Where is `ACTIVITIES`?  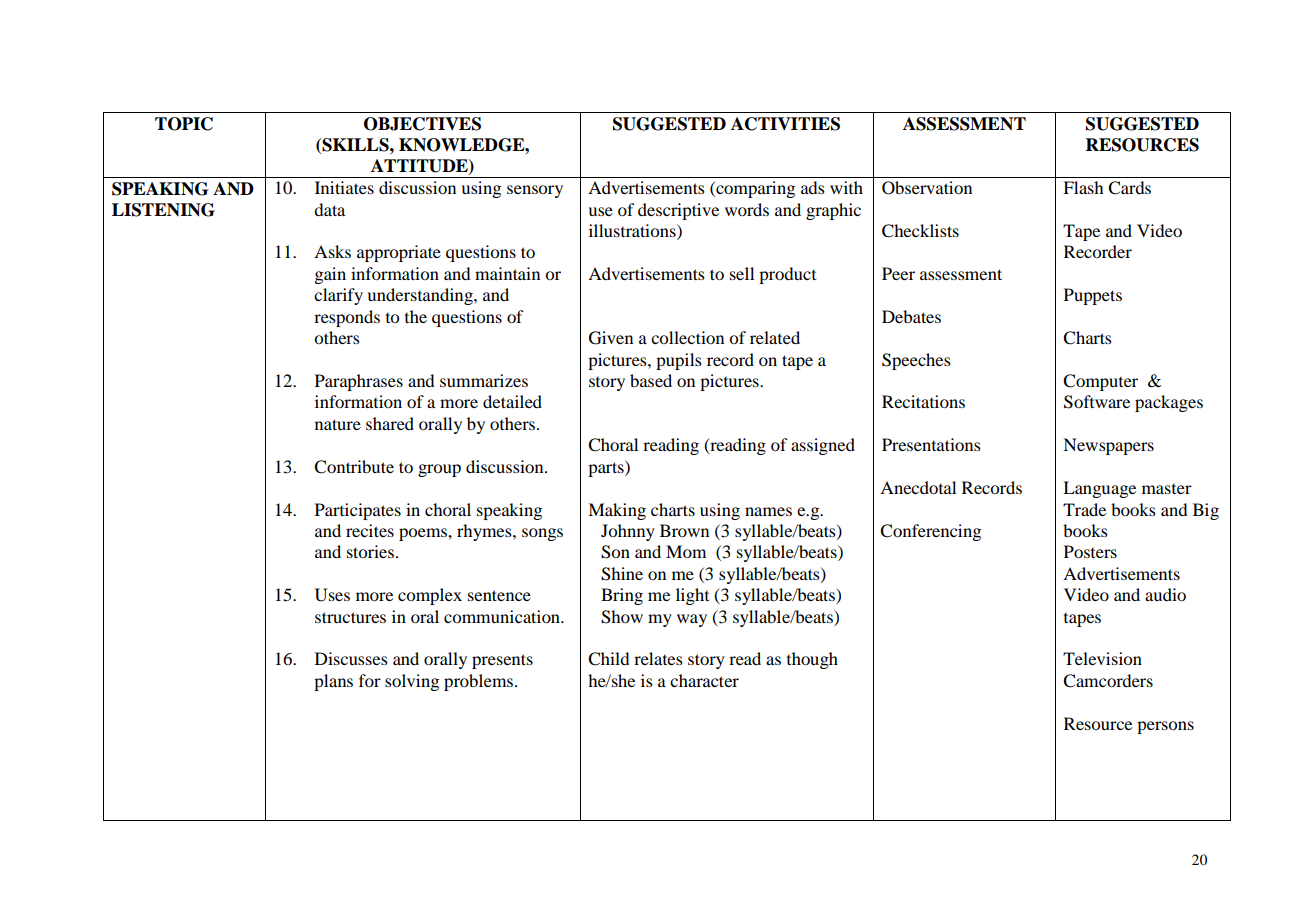 ACTIVITIES is located at coordinates (785, 124).
